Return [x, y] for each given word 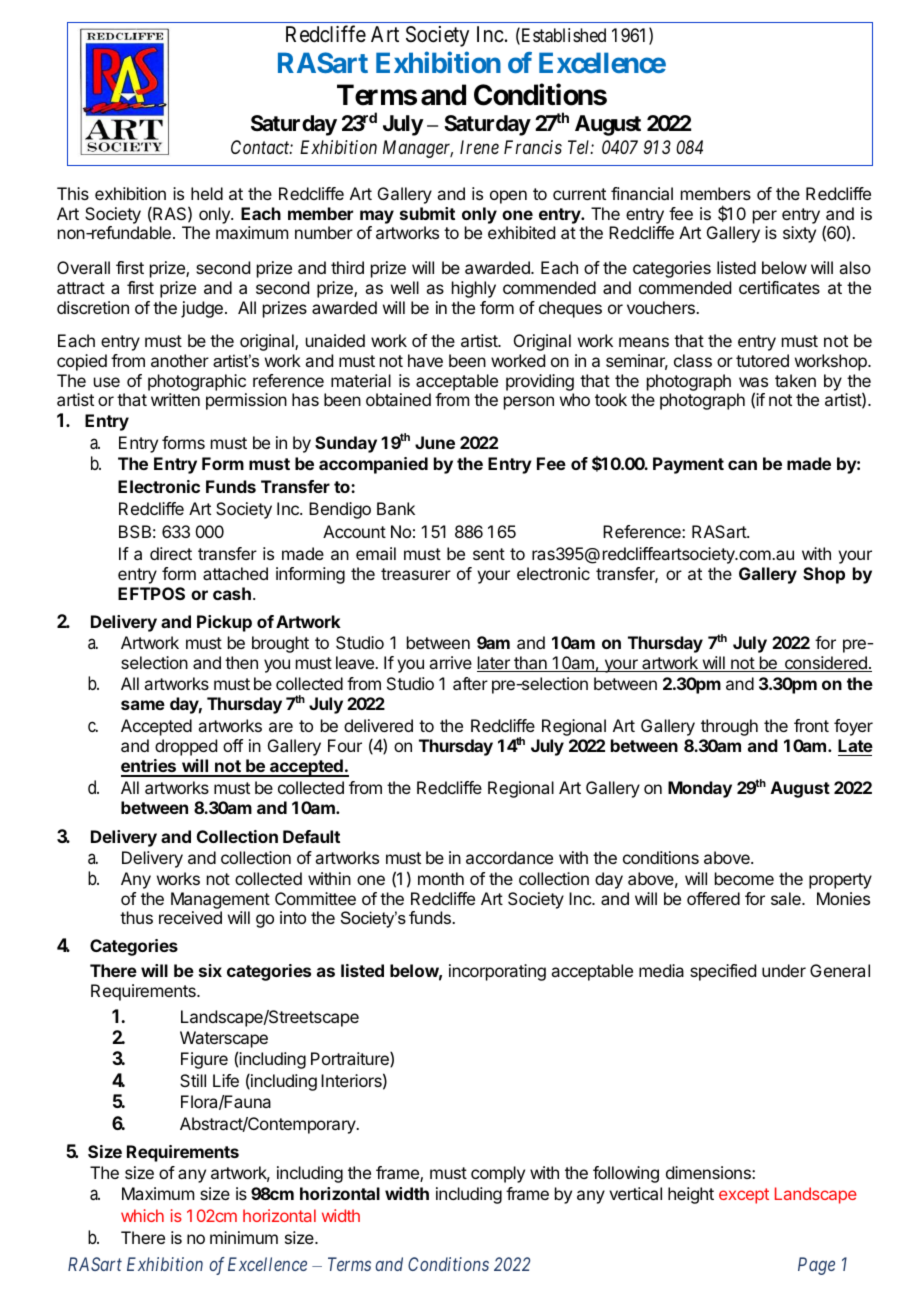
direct [171, 553]
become [744, 878]
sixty [799, 234]
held [207, 193]
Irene [479, 147]
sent [489, 554]
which [142, 1215]
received [190, 917]
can [742, 465]
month [441, 878]
